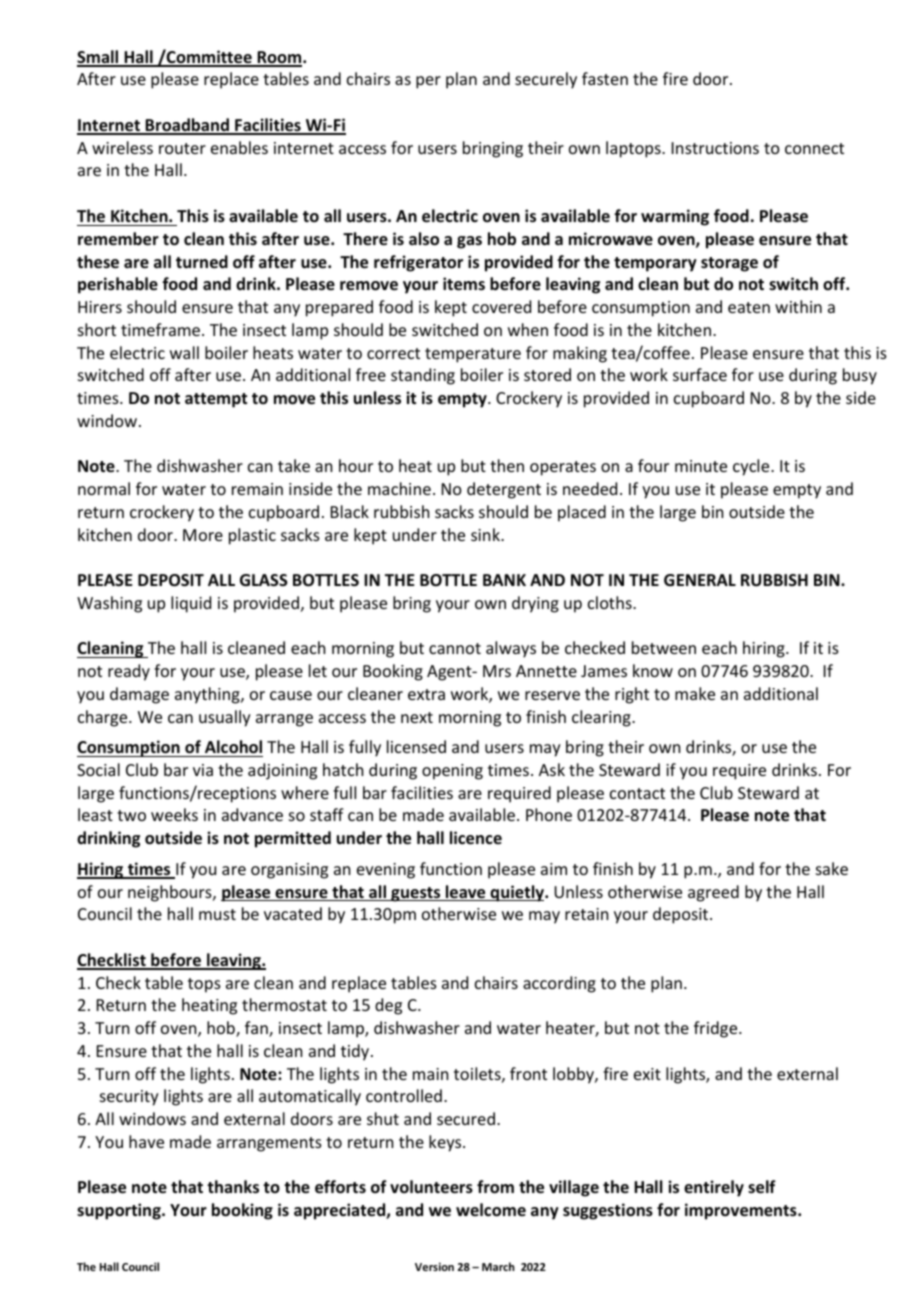  Describe the element at coordinates (187, 126) in the screenshot. I see `Broadband` at that location.
